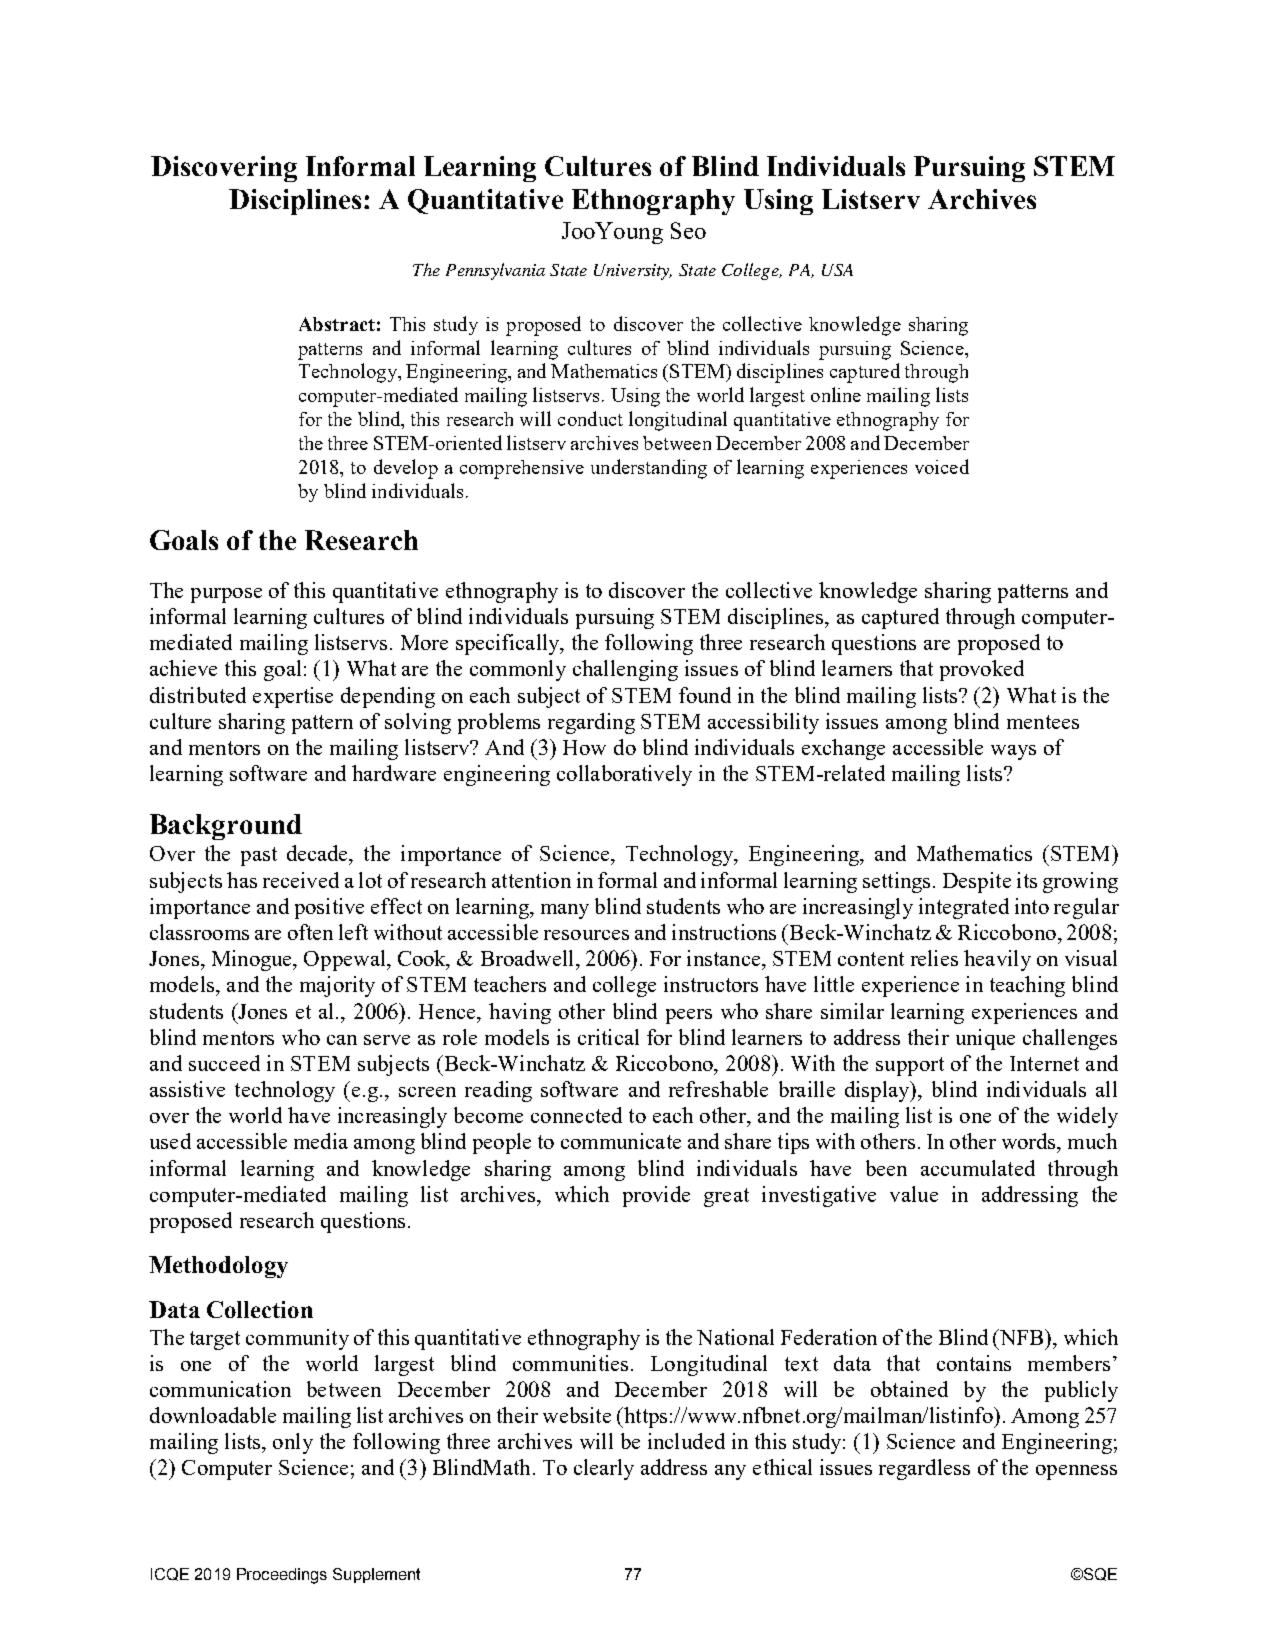 The image size is (1267, 1640). Describe the element at coordinates (301, 880) in the page. I see `received` at that location.
